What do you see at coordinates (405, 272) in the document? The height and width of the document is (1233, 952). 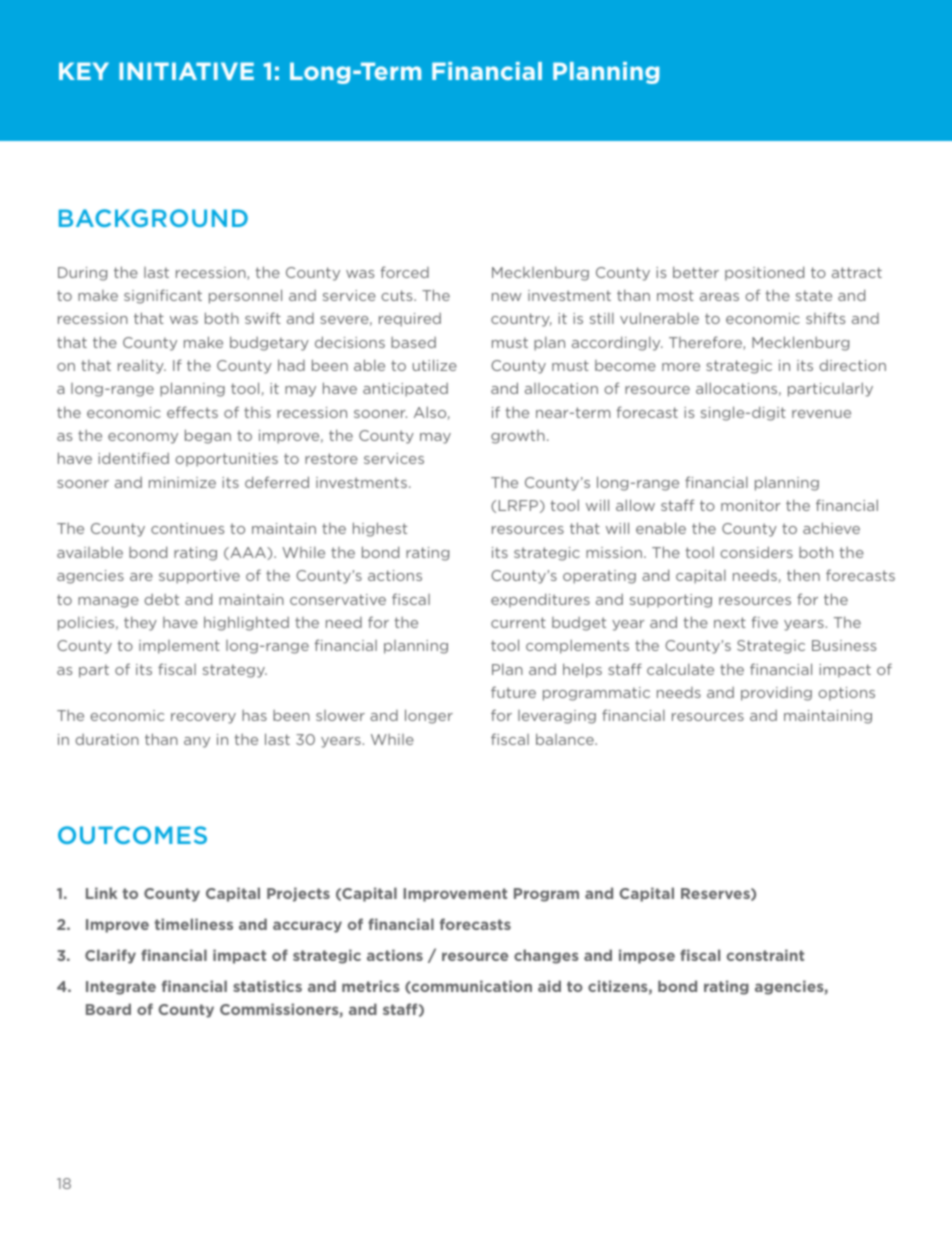 I see `forced` at bounding box center [405, 272].
